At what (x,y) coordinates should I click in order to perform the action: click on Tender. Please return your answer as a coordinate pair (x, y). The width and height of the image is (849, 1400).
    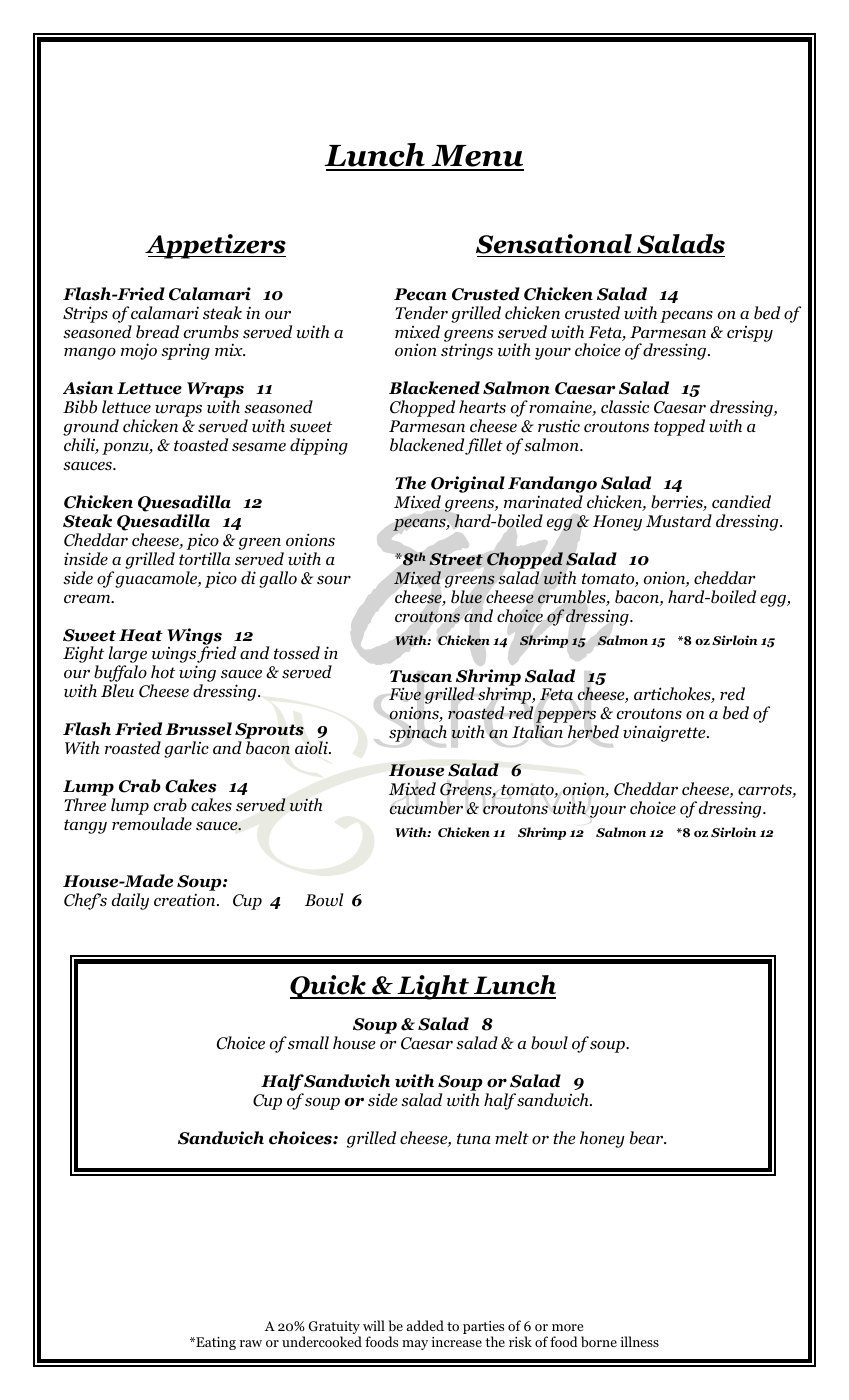
    Looking at the image, I should click on (421, 313).
